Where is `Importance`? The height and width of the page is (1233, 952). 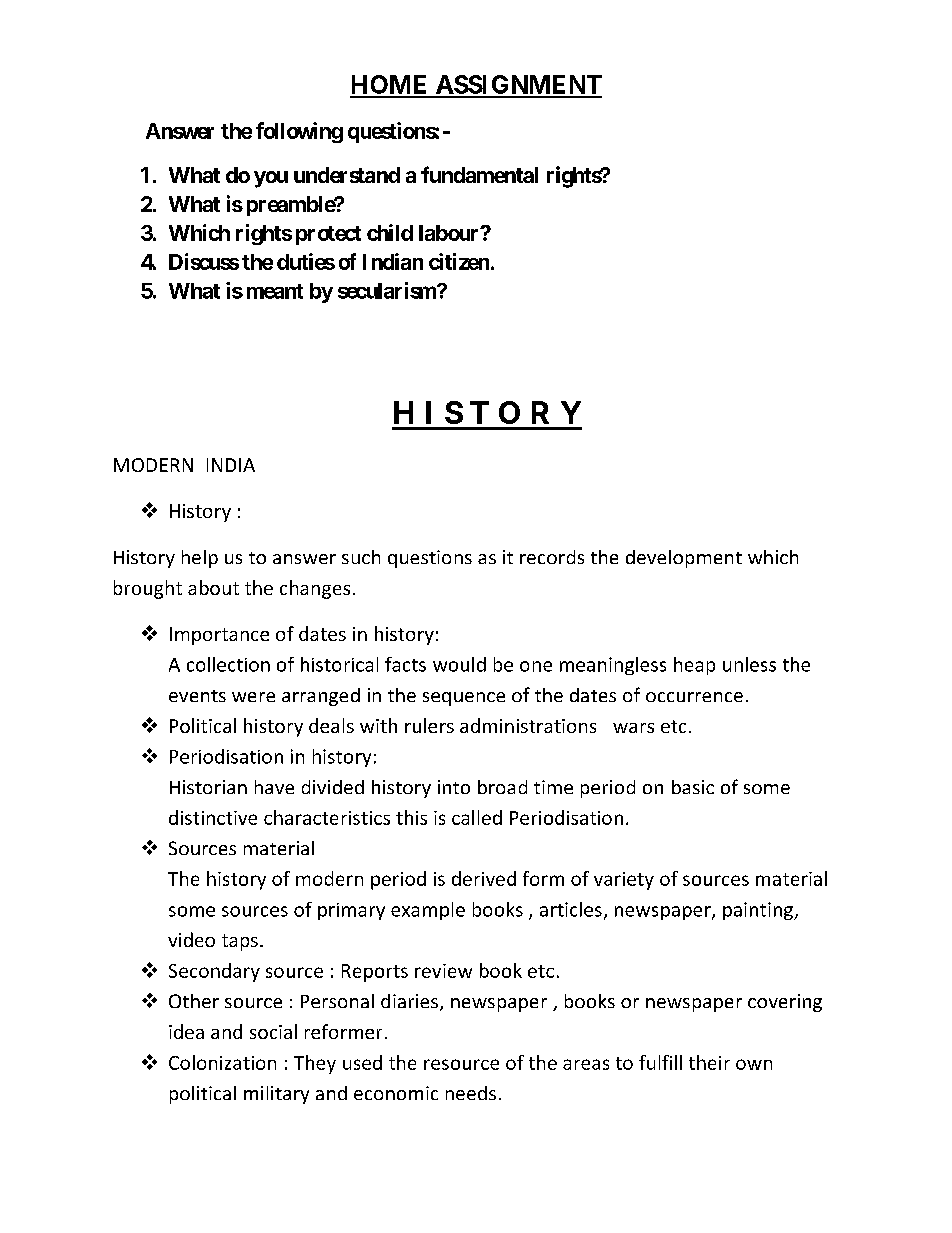
Importance is located at coordinates (219, 636).
